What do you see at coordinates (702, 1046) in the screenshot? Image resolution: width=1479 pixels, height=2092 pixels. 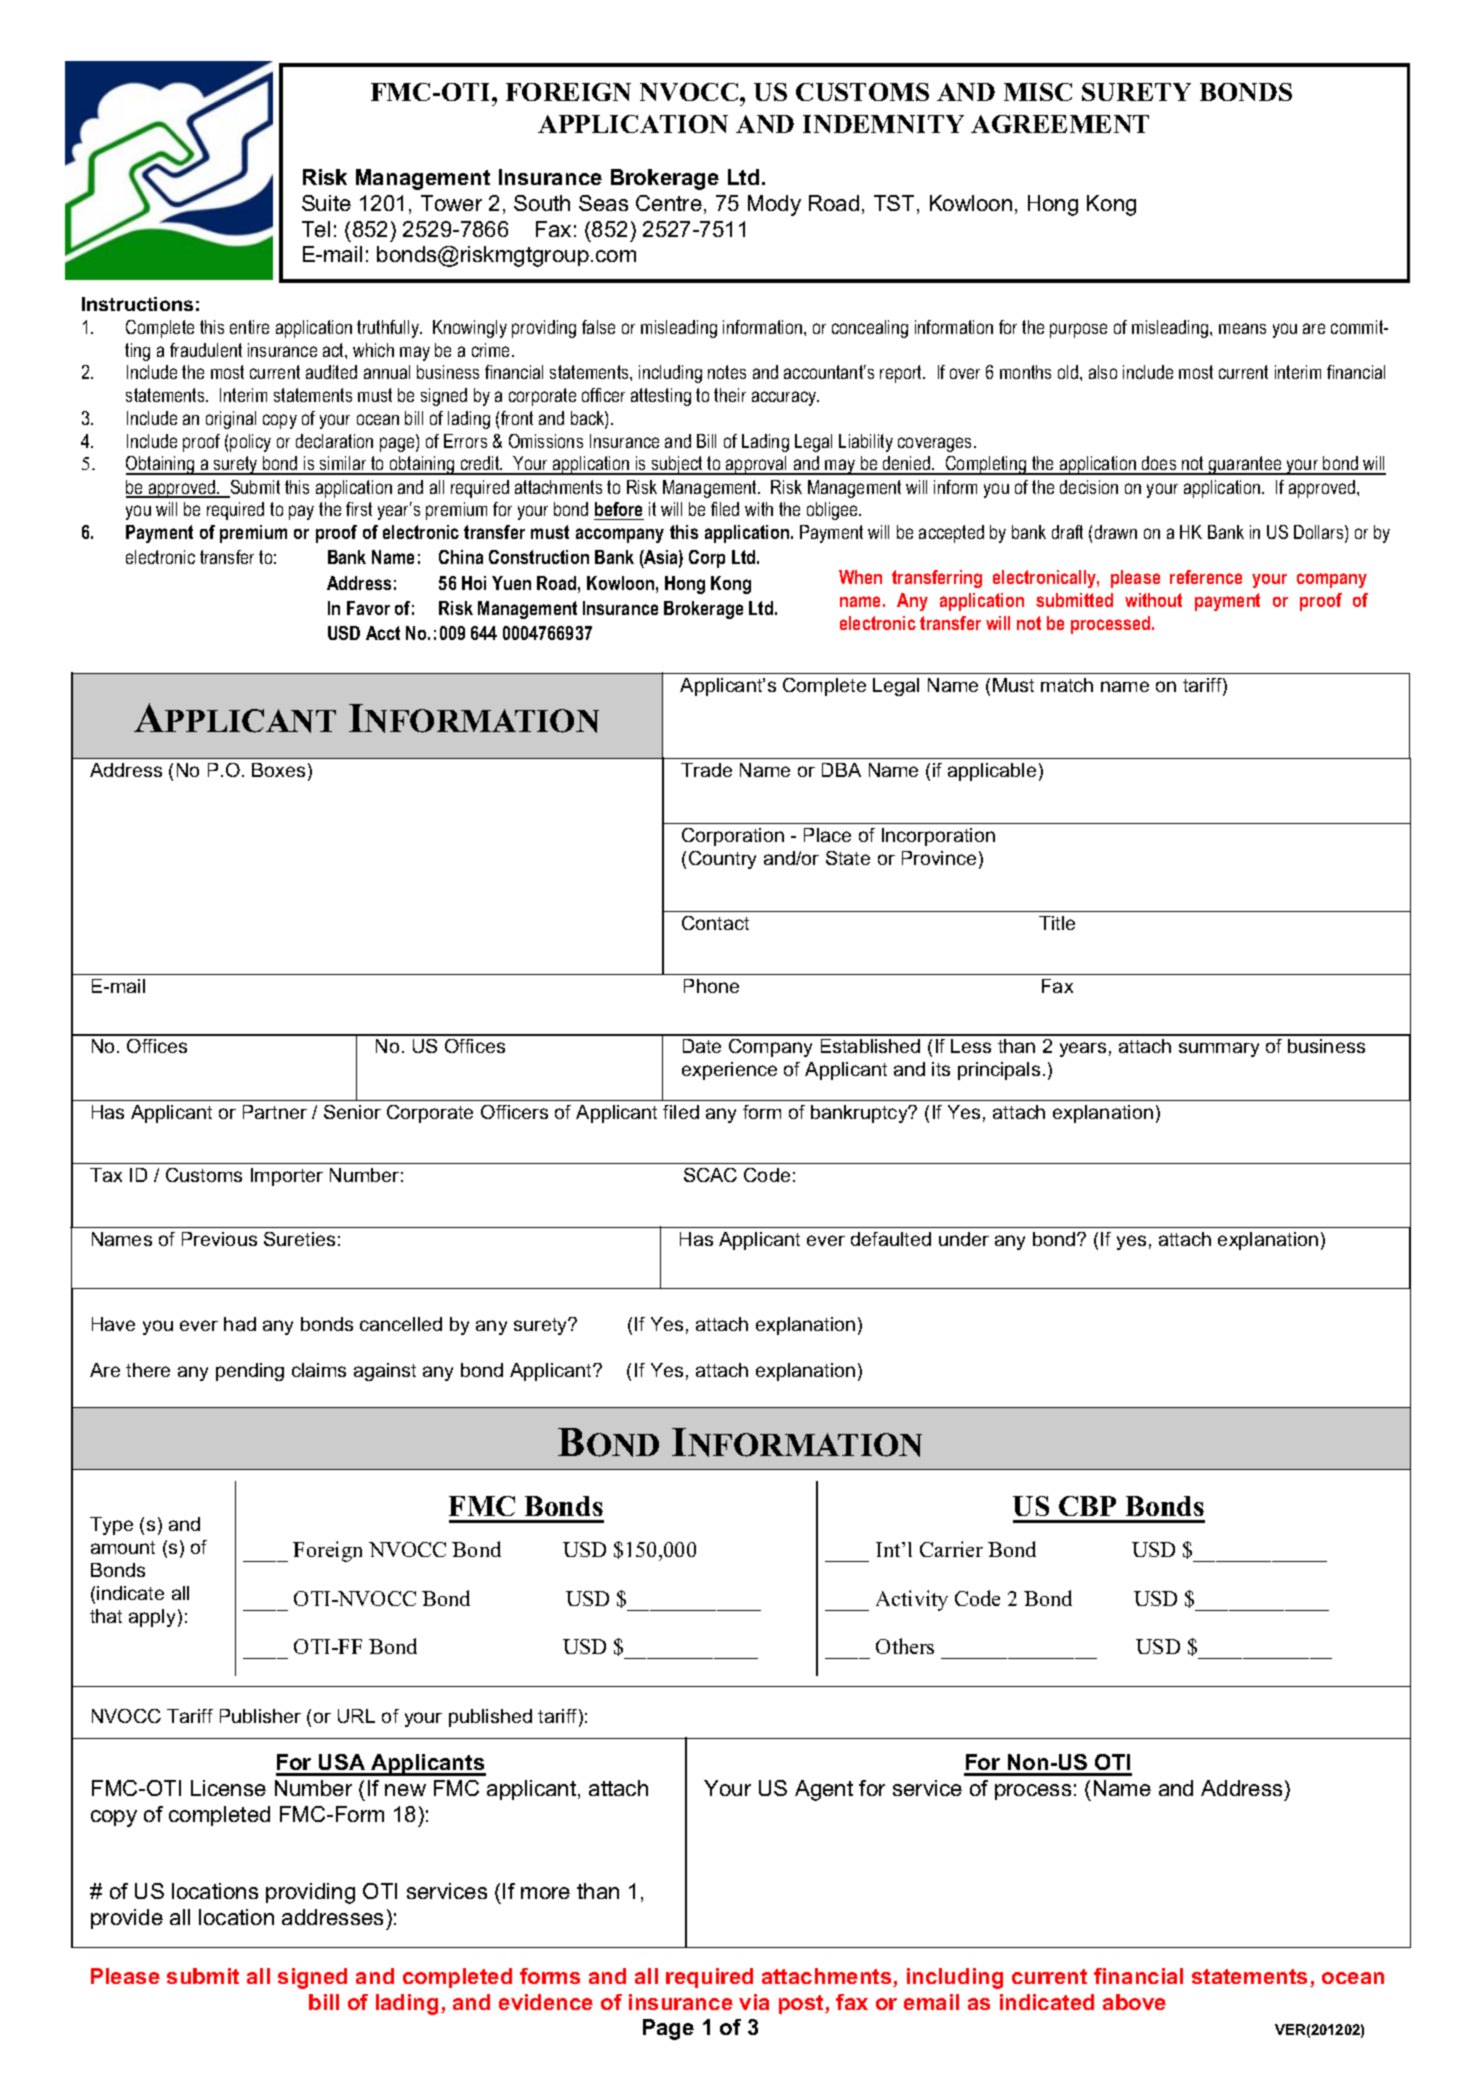 I see `Date` at bounding box center [702, 1046].
